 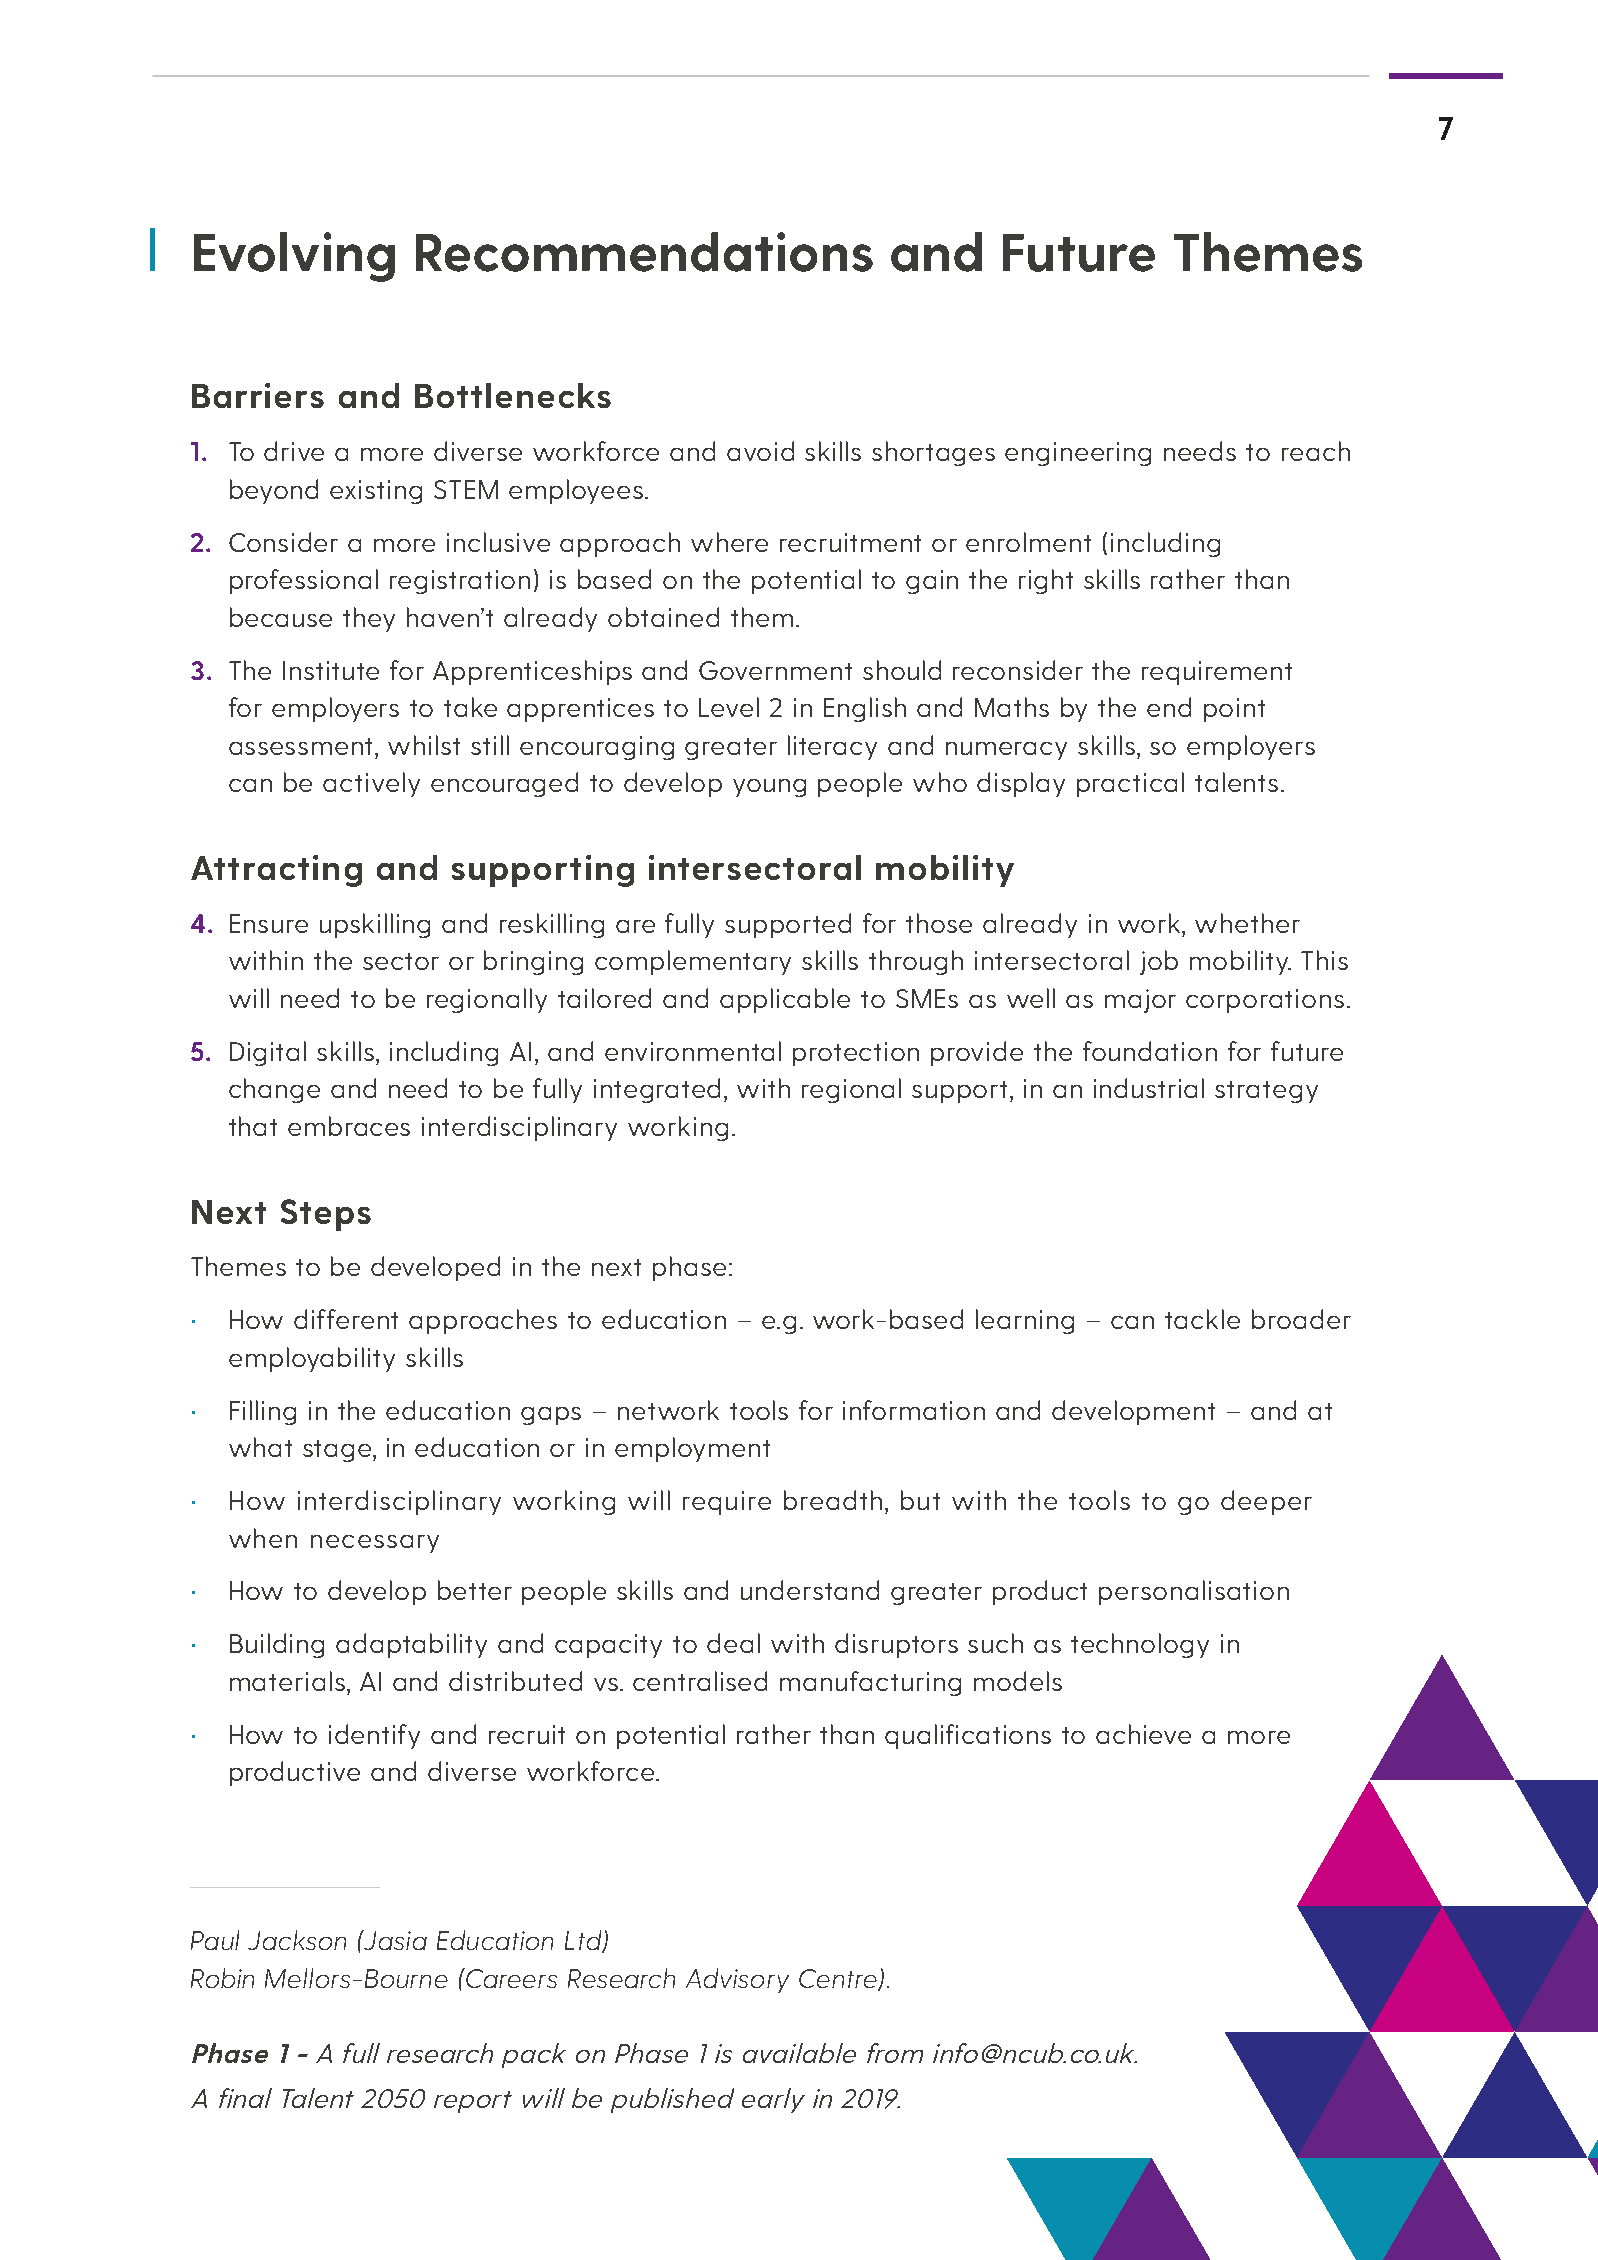 What do you see at coordinates (297, 1940) in the image?
I see `Jackson` at bounding box center [297, 1940].
